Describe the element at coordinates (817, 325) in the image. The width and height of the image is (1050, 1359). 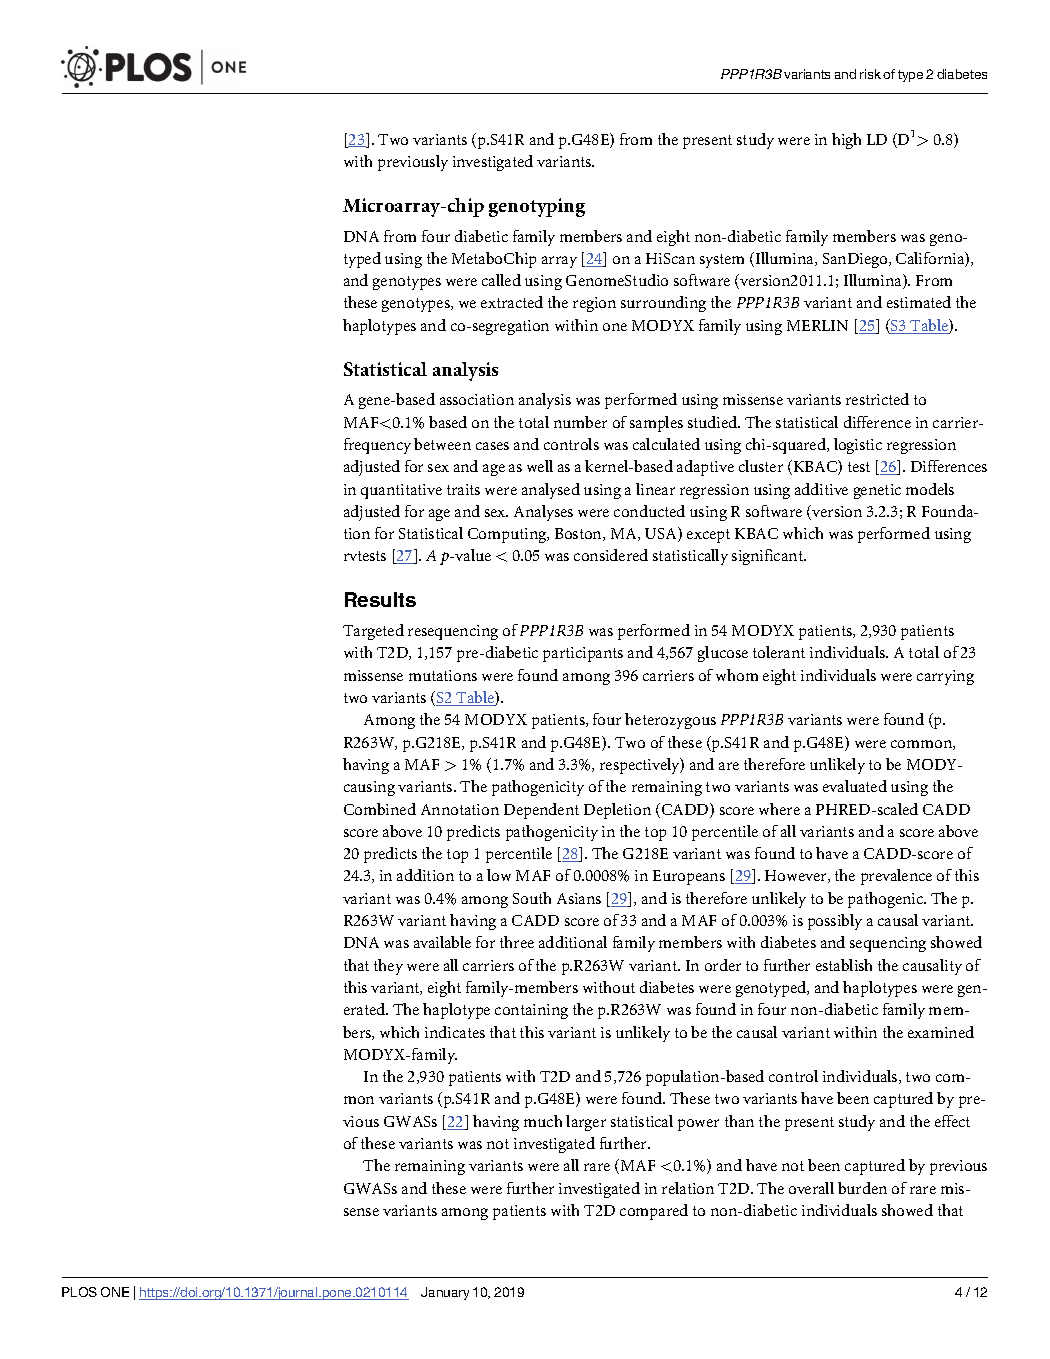
I see `MERLIN` at that location.
